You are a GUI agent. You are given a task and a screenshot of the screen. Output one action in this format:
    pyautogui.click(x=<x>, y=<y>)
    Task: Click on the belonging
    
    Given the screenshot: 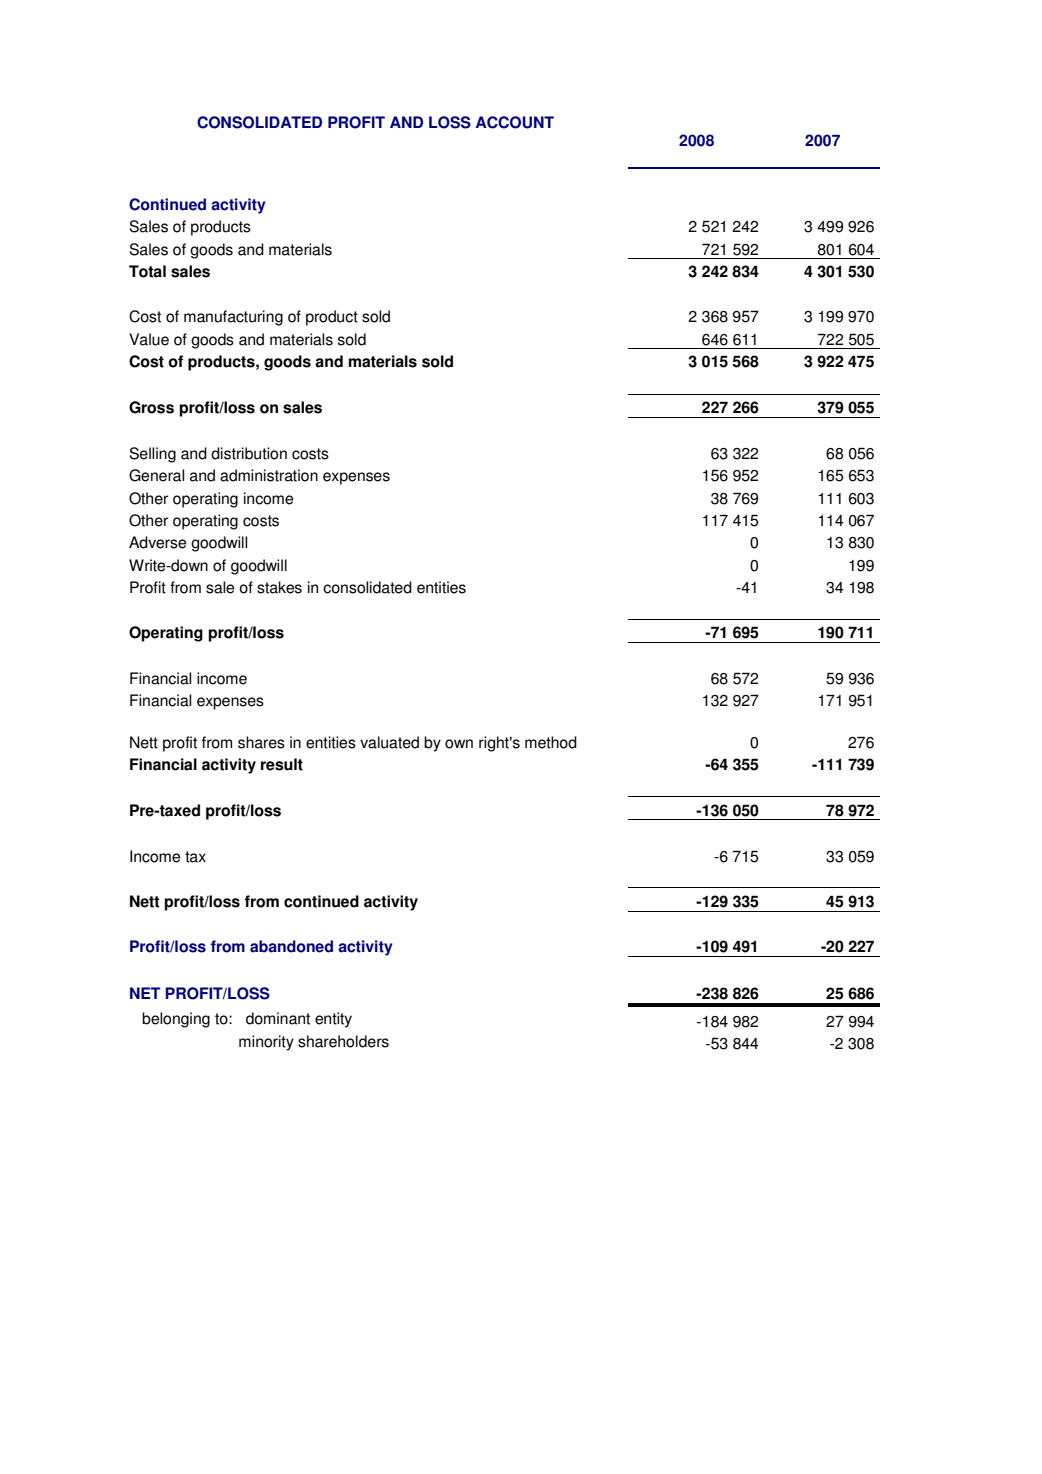 What is the action you would take?
    pyautogui.click(x=176, y=1020)
